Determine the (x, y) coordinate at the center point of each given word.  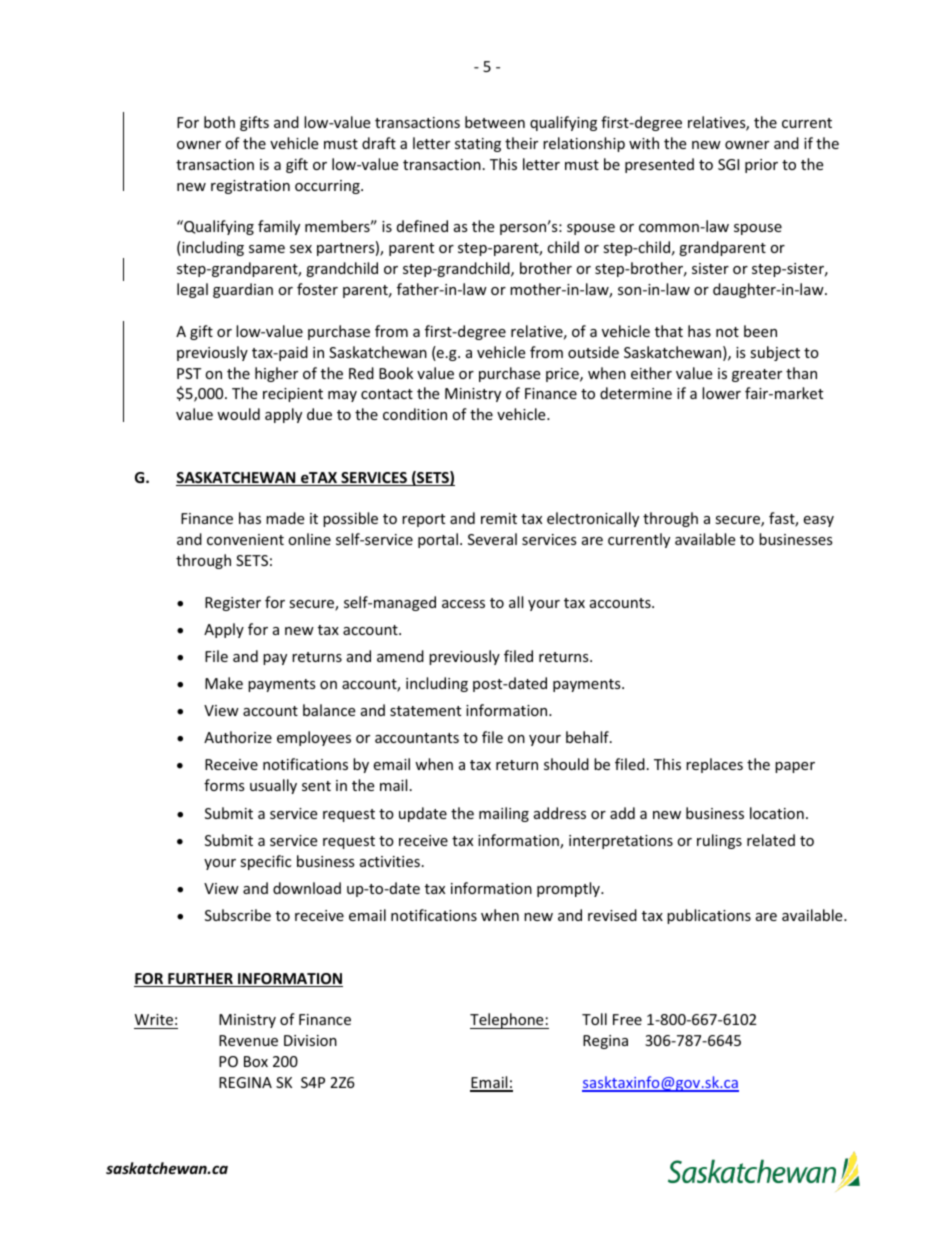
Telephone (508, 1021)
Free (627, 1019)
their (521, 143)
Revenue (248, 1040)
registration (250, 187)
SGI (728, 164)
